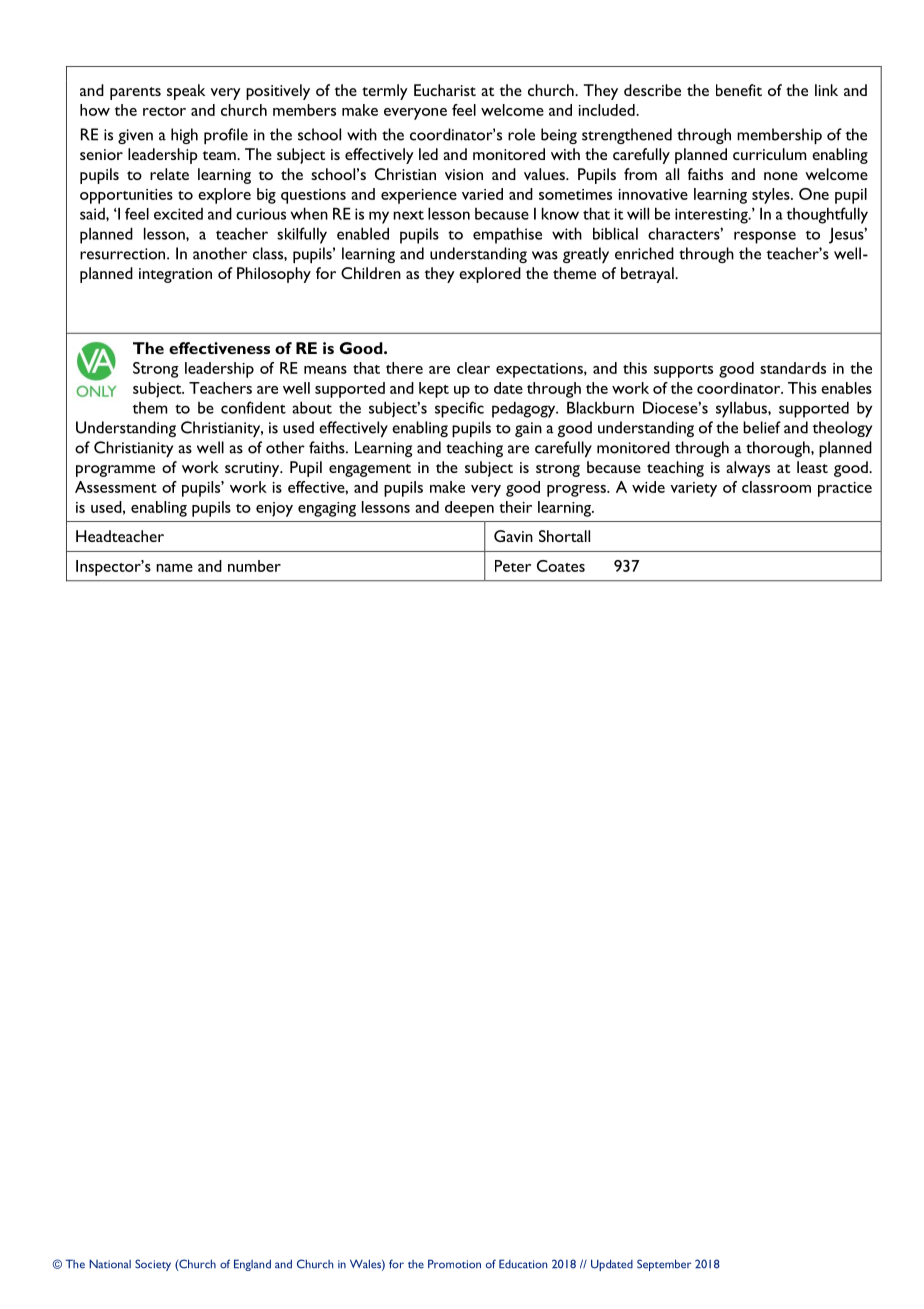  What do you see at coordinates (445, 90) in the screenshot?
I see `Eucharist` at bounding box center [445, 90].
